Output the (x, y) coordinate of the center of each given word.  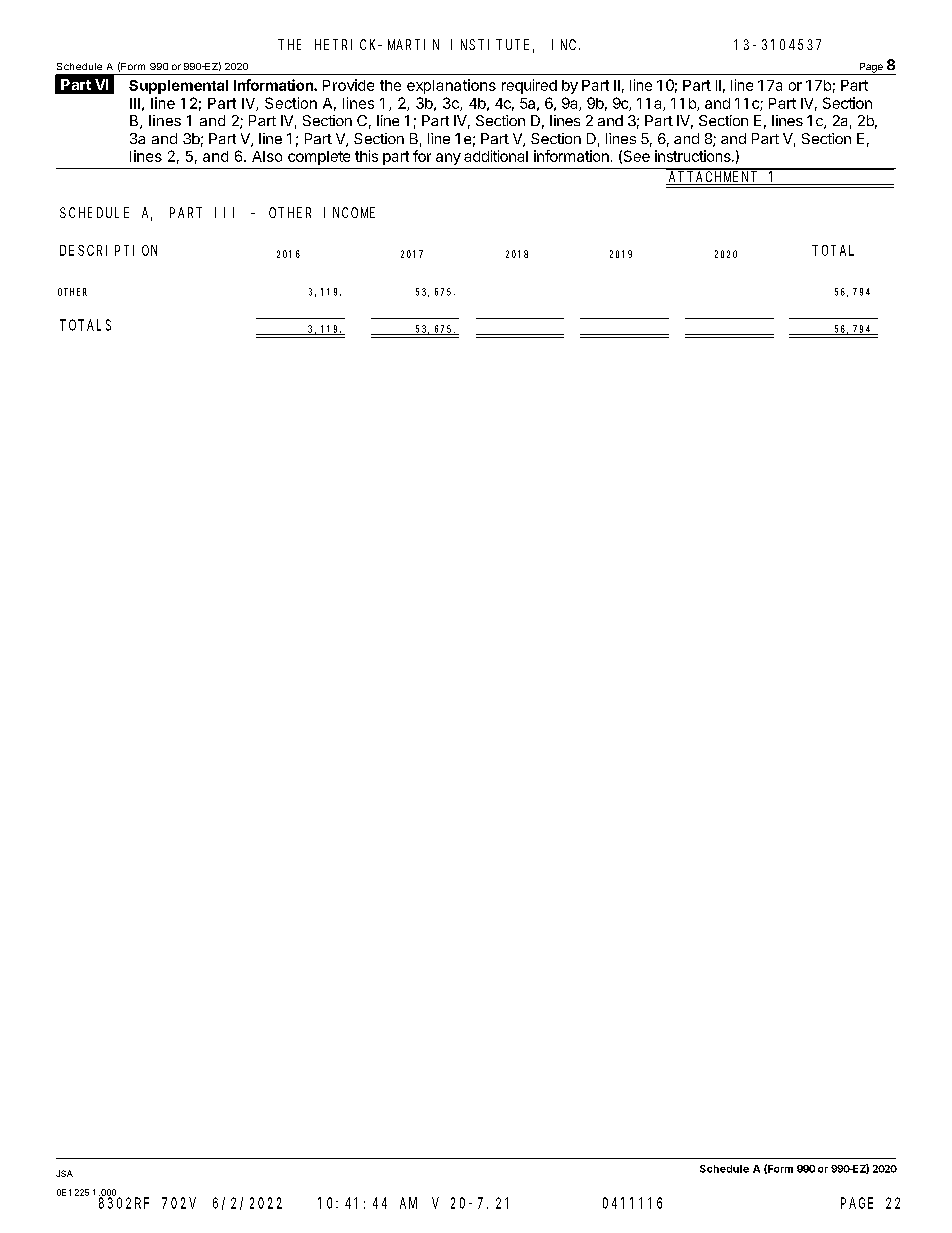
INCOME (349, 212)
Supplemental (178, 87)
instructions (694, 156)
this (366, 156)
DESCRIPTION (108, 250)
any (448, 159)
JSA (64, 1173)
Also (267, 156)
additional (496, 156)
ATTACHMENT (713, 178)
